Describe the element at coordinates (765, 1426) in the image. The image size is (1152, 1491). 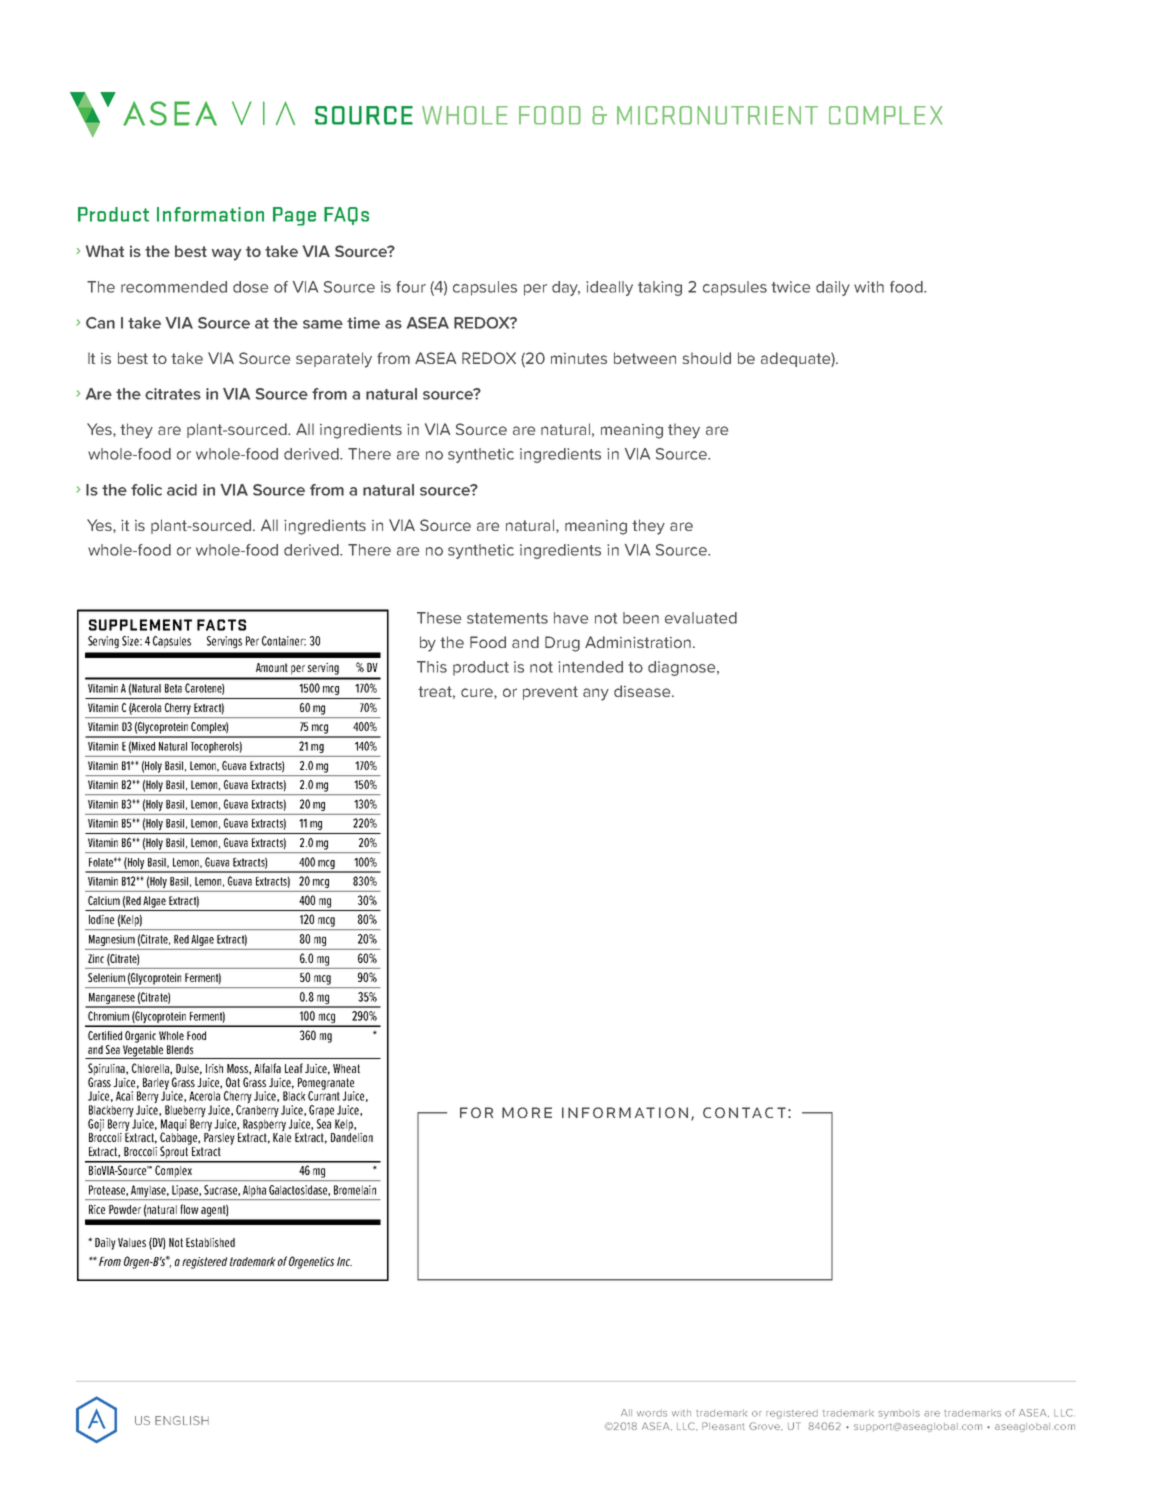
I see `Grove` at that location.
